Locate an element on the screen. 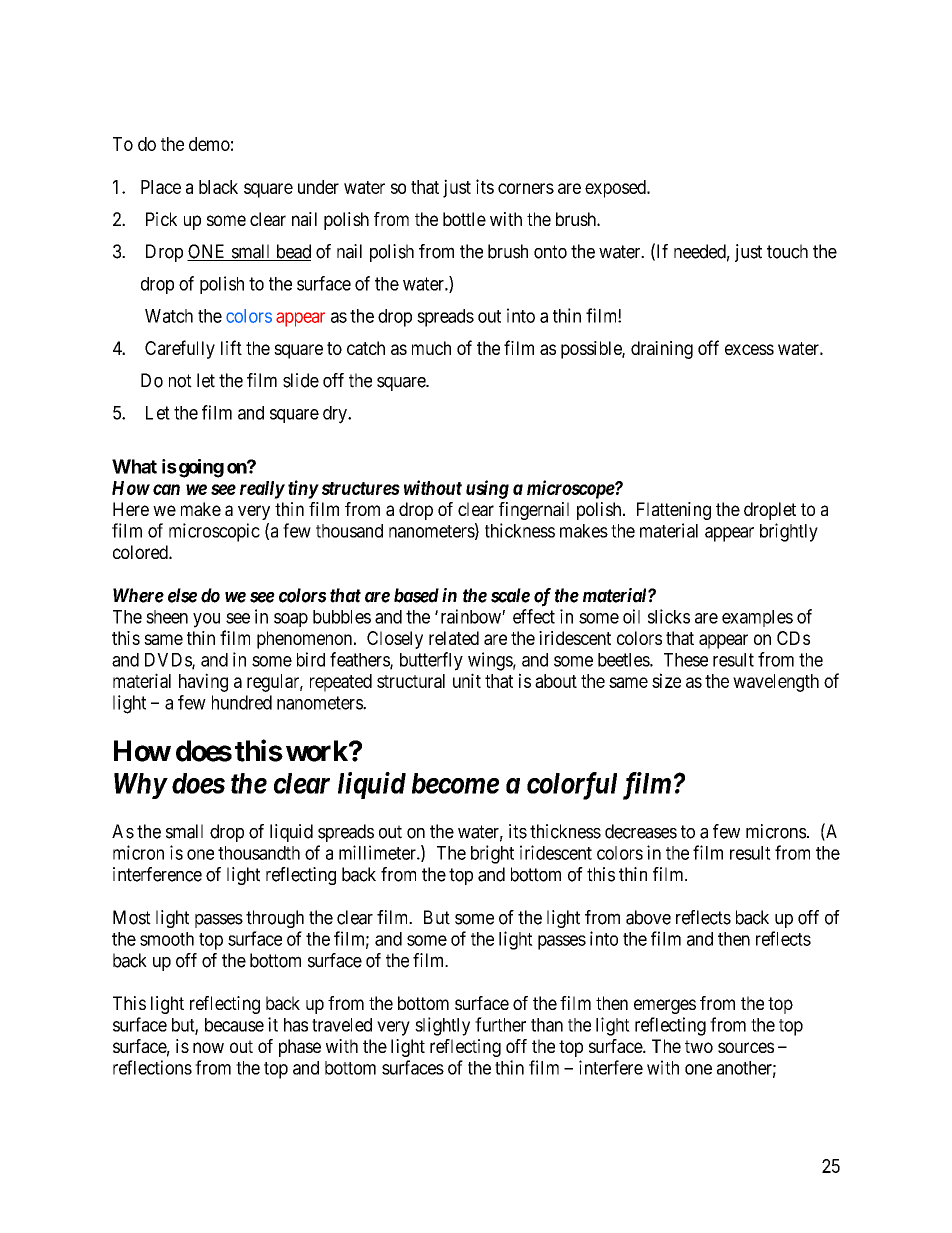 This screenshot has width=952, height=1233. can is located at coordinates (166, 489).
